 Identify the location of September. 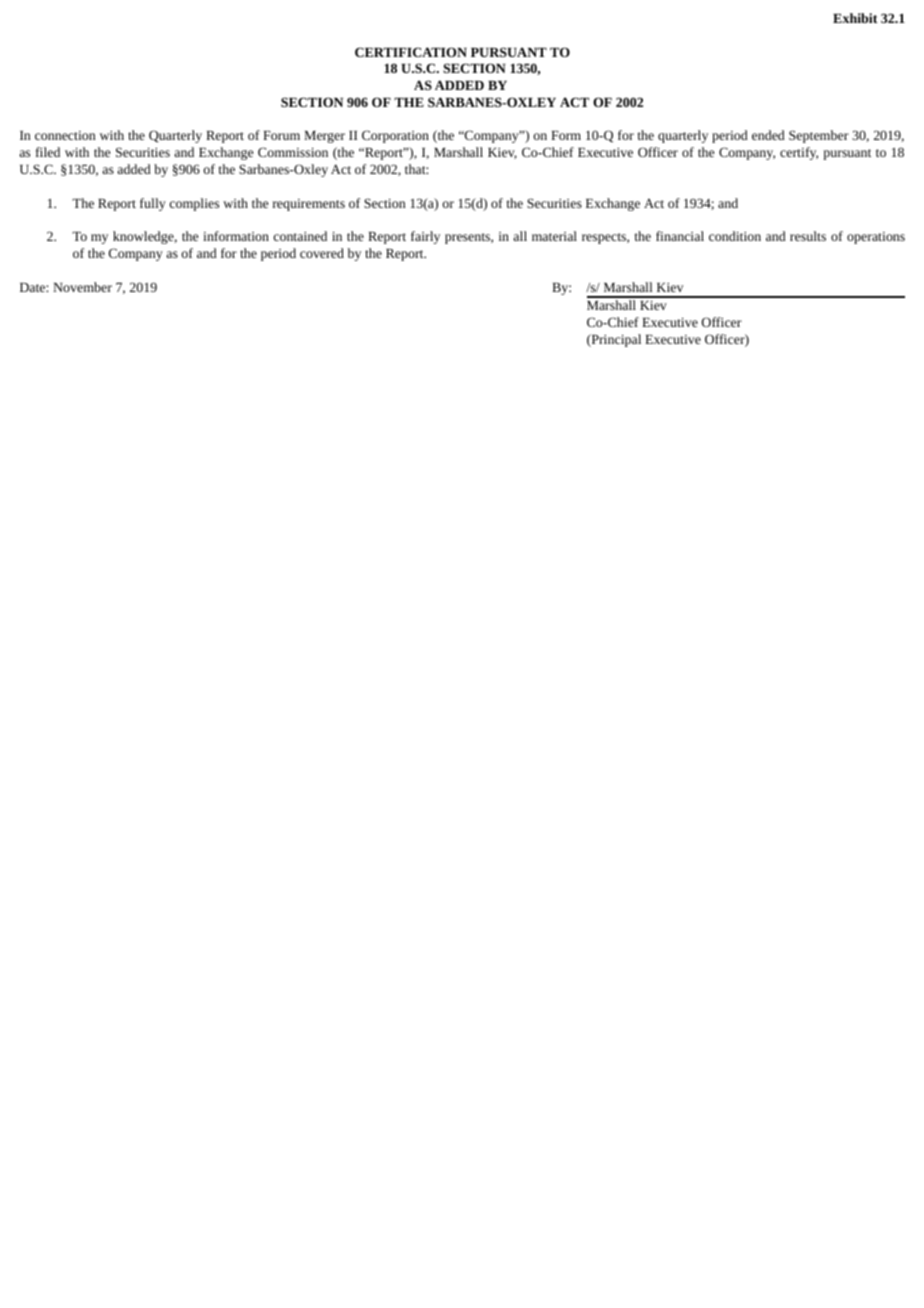
(819, 136).
